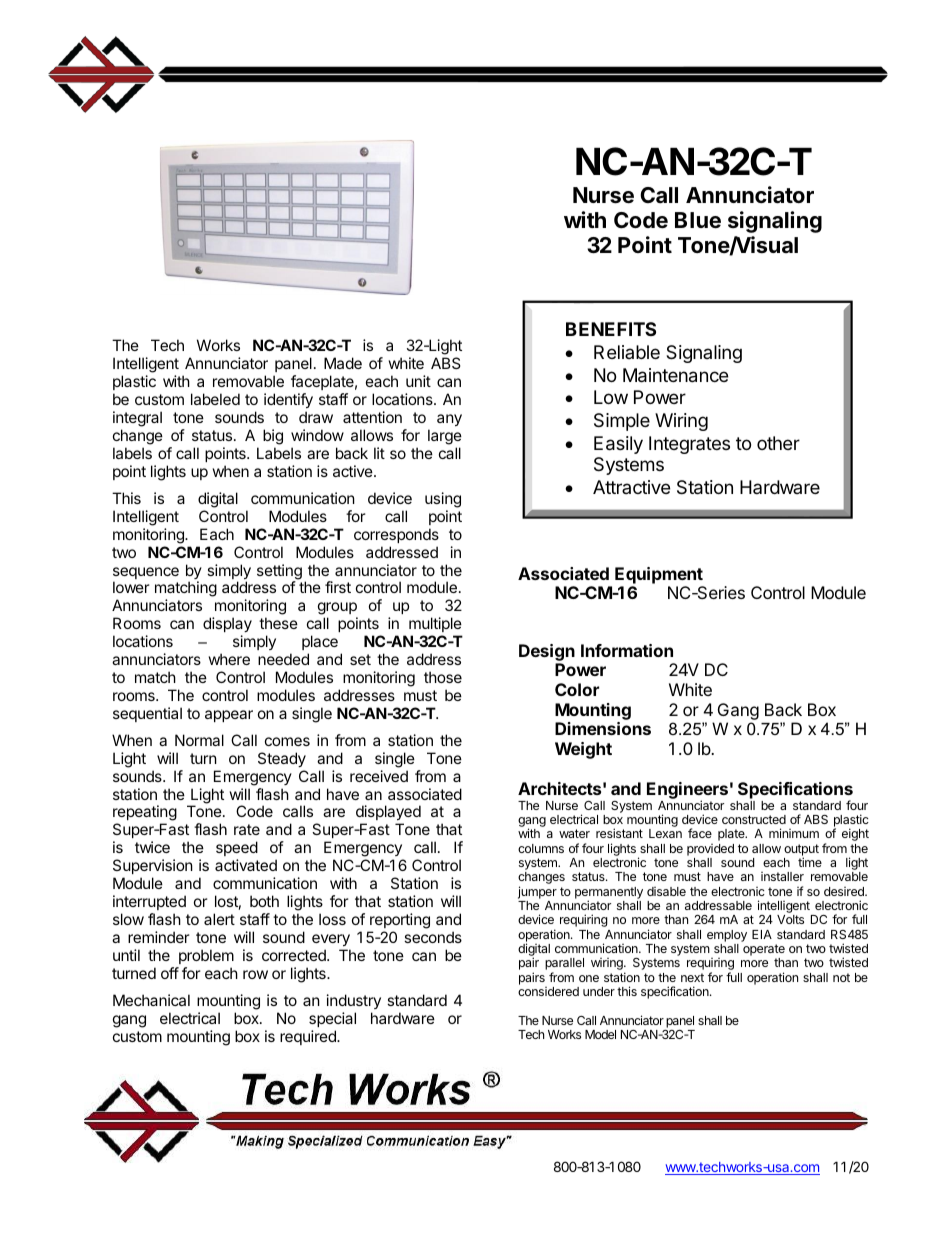 The height and width of the page is (1233, 952). I want to click on big, so click(273, 437).
